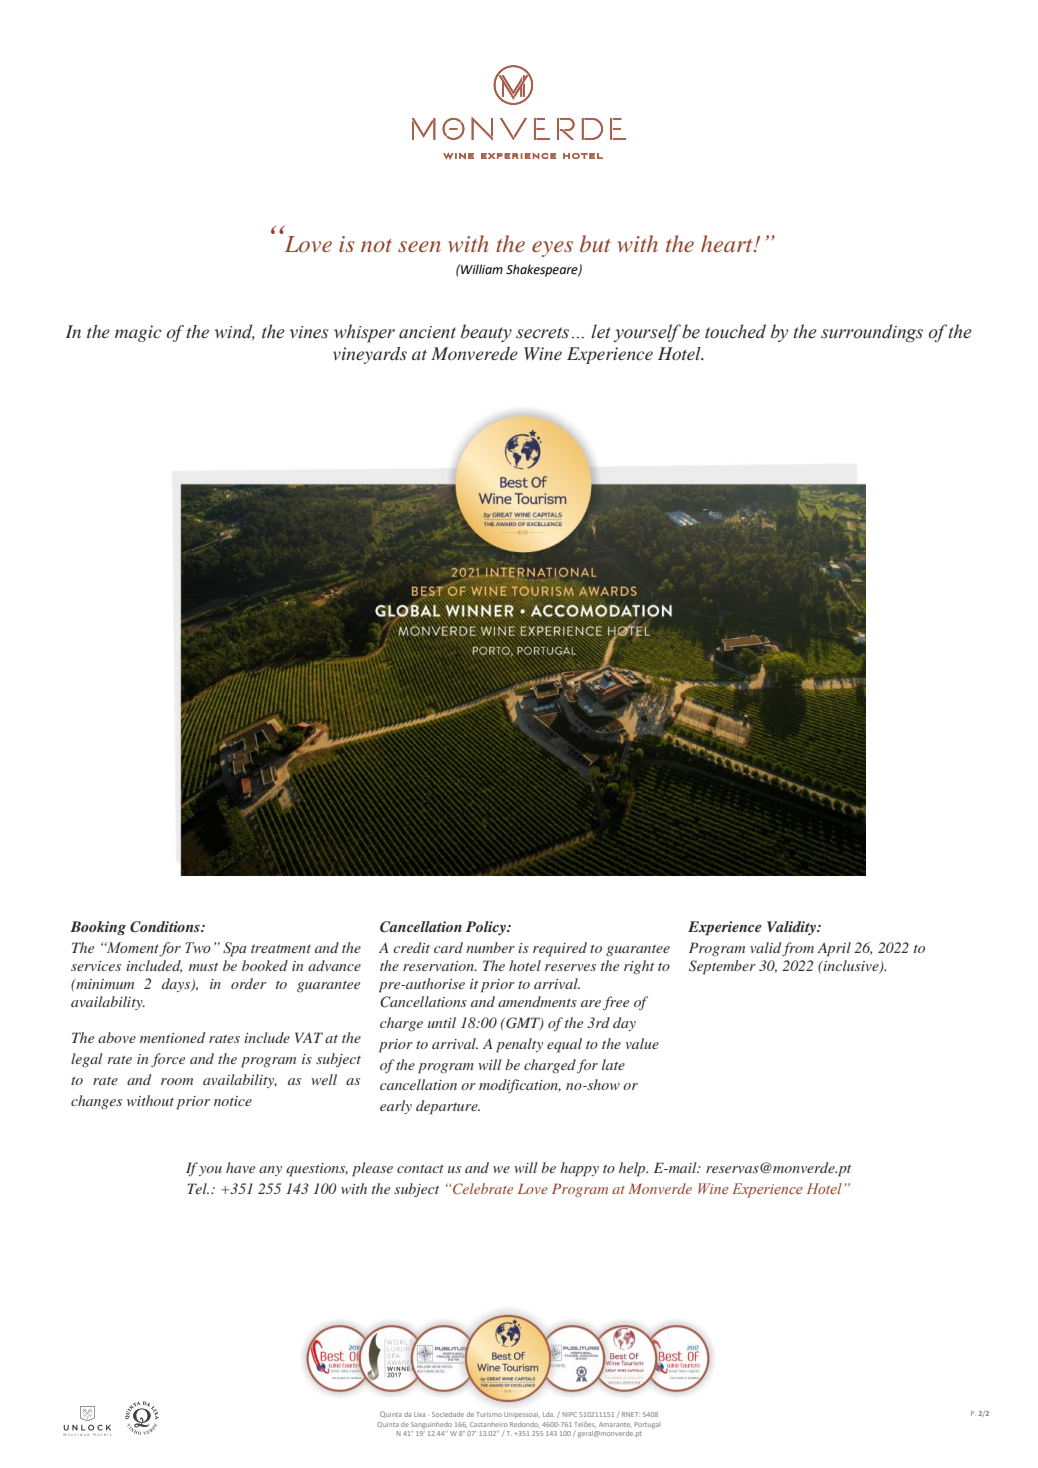 The image size is (1038, 1468). I want to click on heart, so click(728, 243).
